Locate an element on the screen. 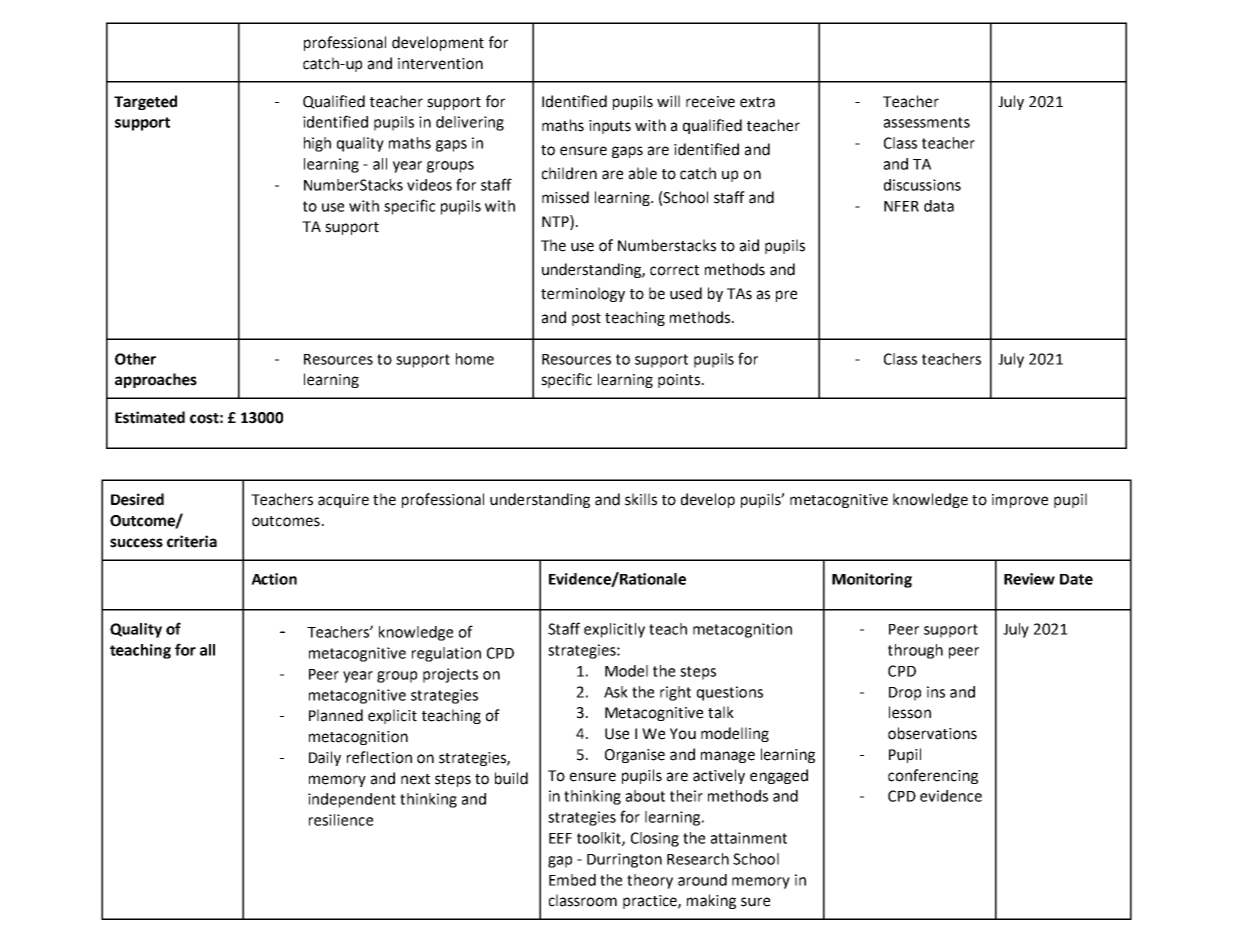 The width and height of the screenshot is (1233, 952). assessments is located at coordinates (927, 122).
